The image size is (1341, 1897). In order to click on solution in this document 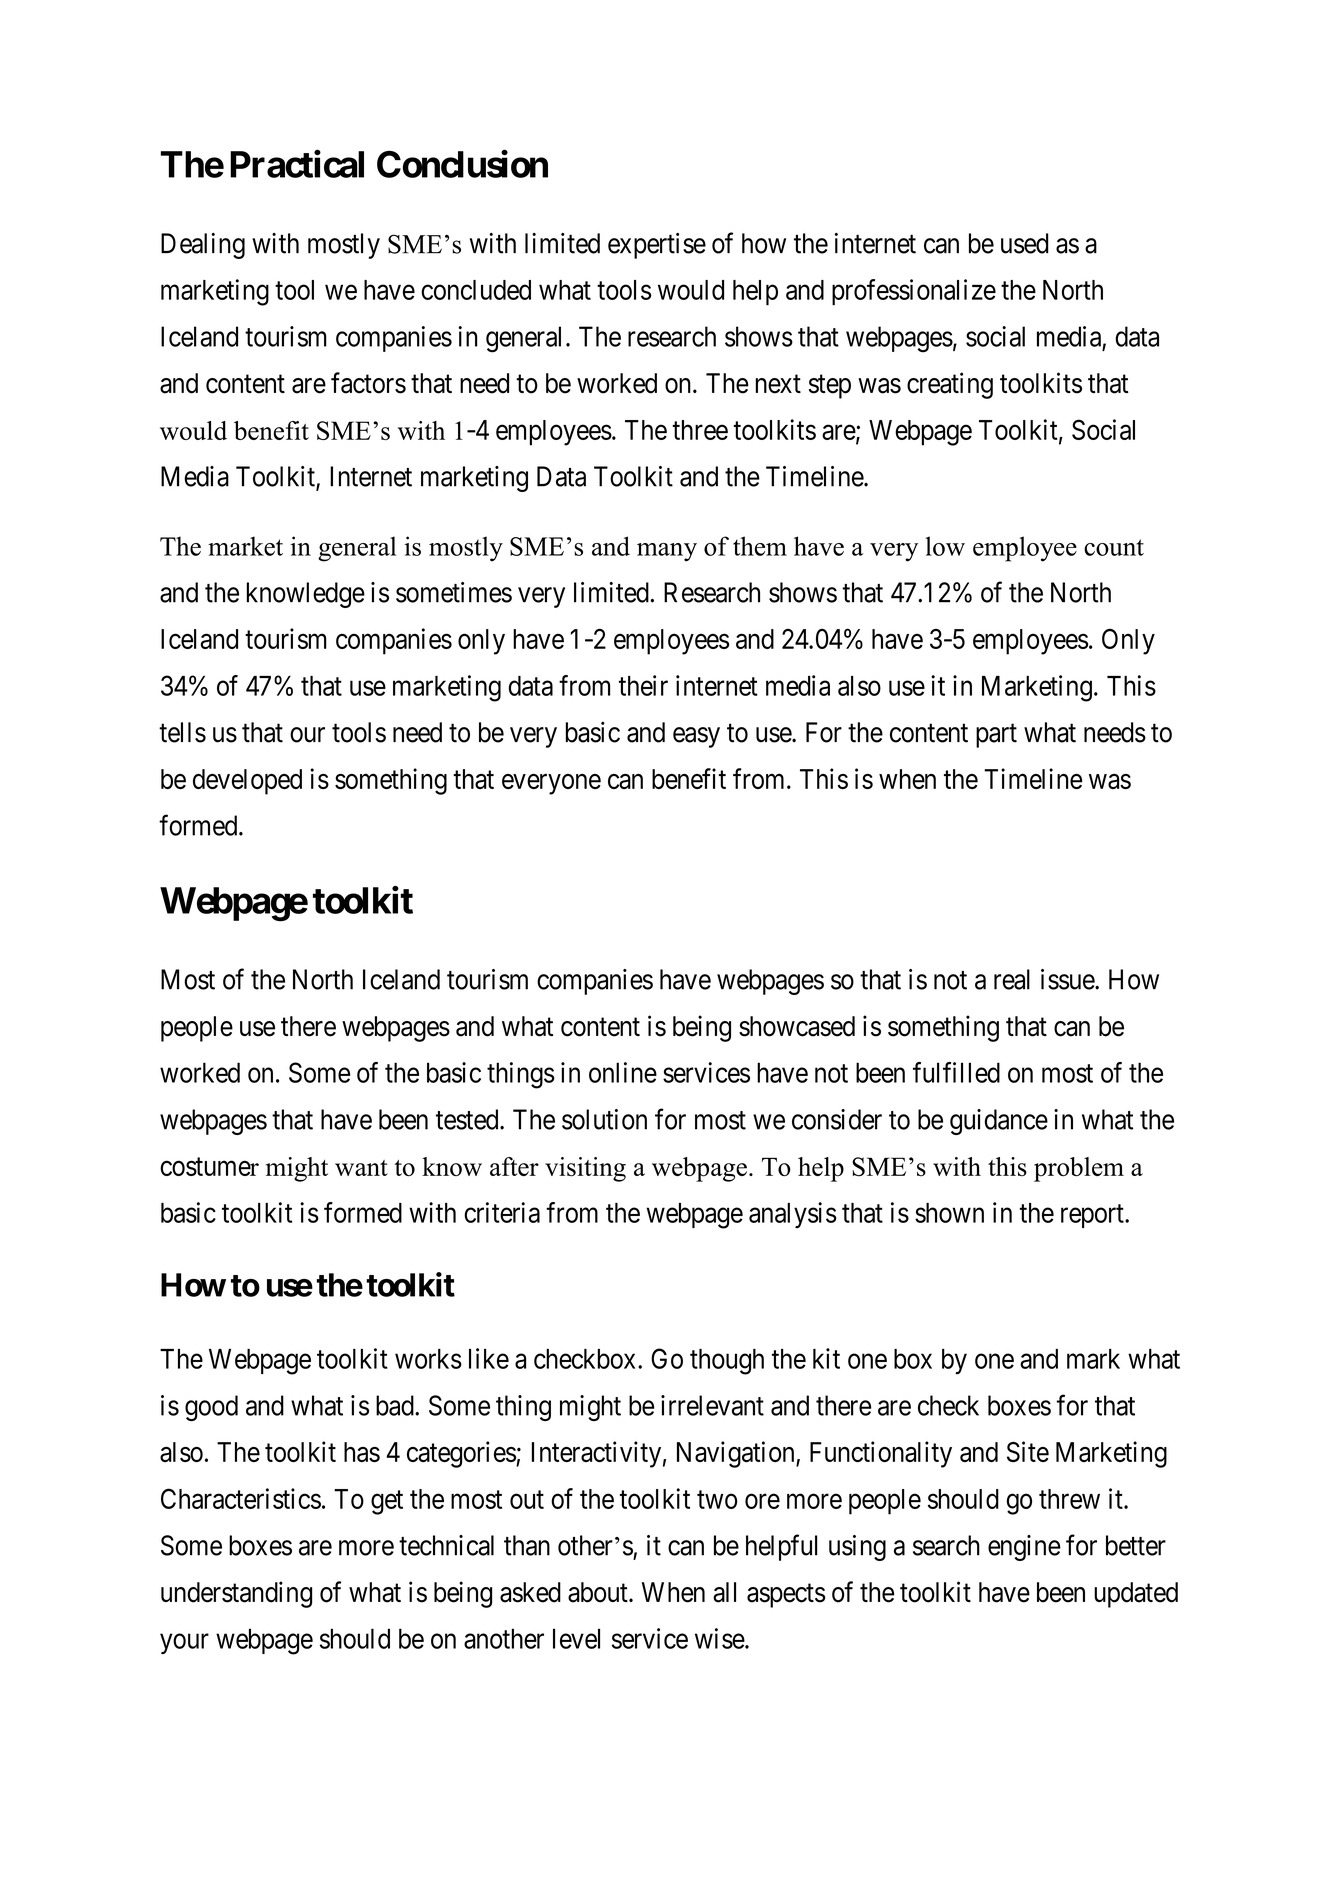, I will do `click(604, 1119)`.
